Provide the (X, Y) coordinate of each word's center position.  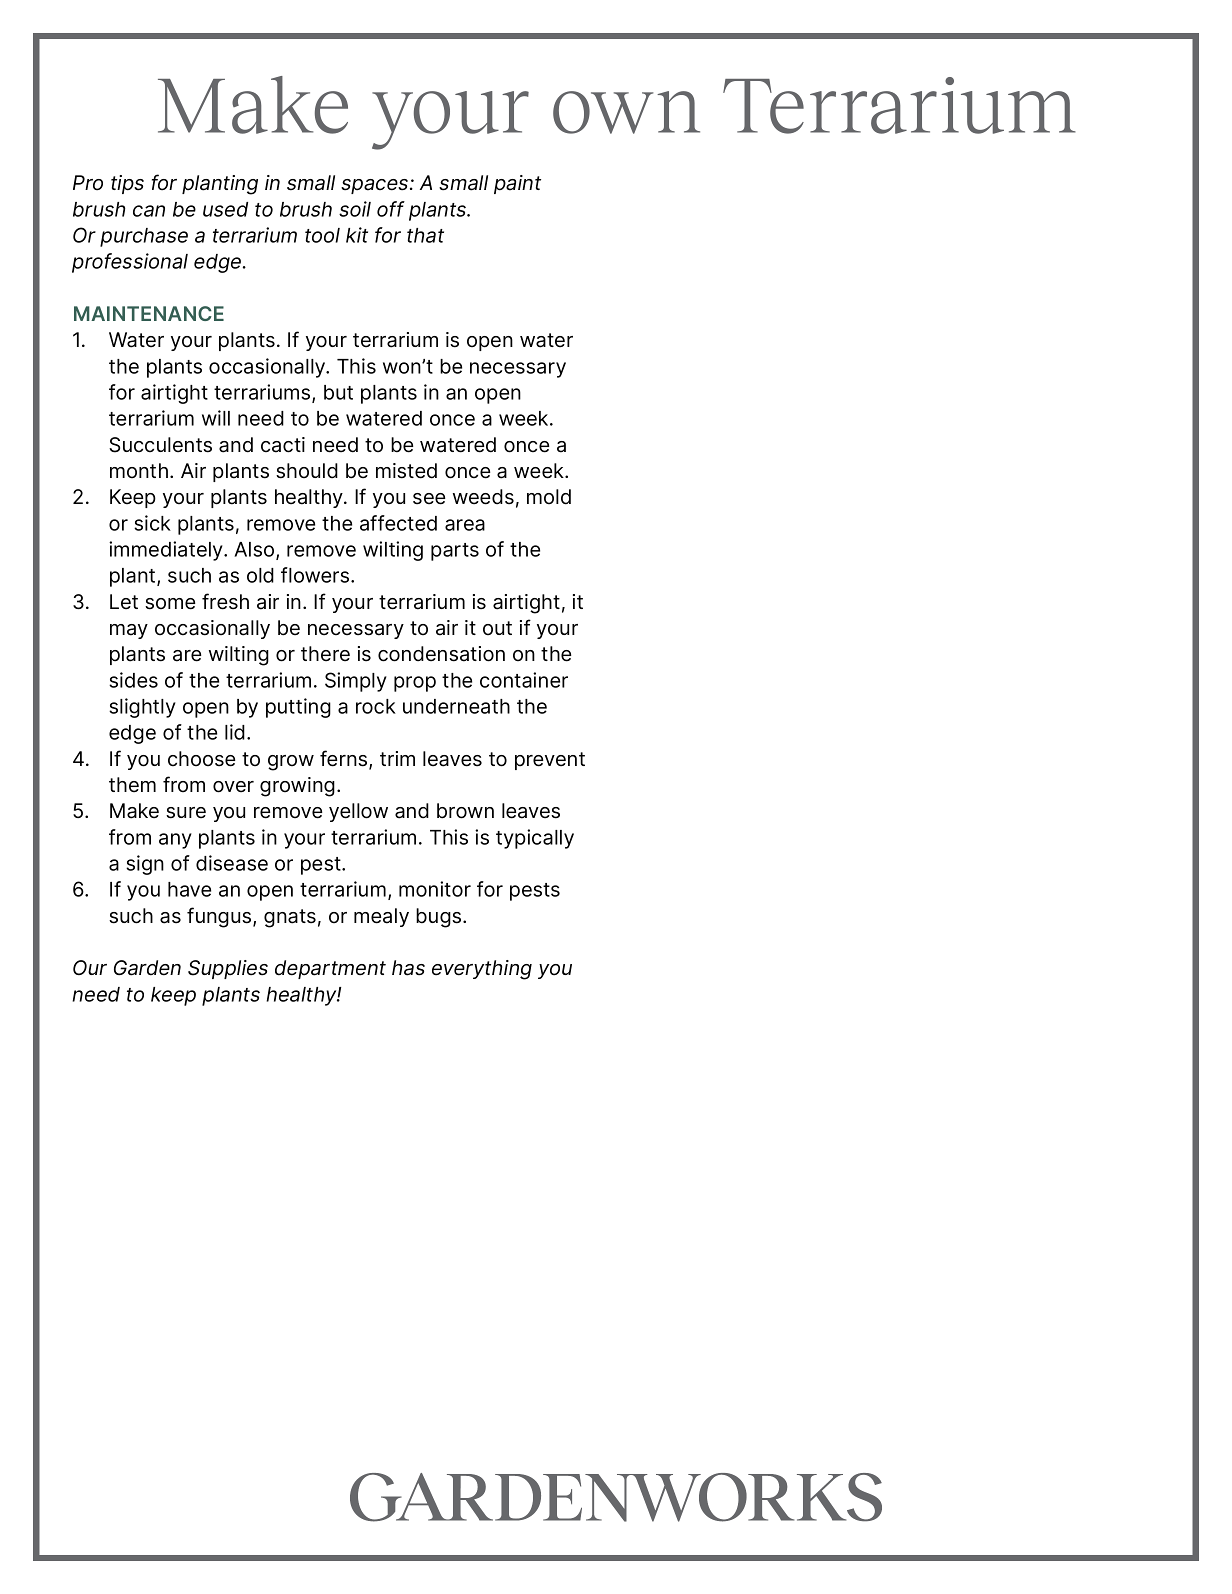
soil (355, 209)
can (149, 211)
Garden (147, 968)
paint (517, 184)
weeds (483, 497)
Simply (356, 682)
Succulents (160, 445)
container (524, 680)
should (307, 471)
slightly (142, 708)
